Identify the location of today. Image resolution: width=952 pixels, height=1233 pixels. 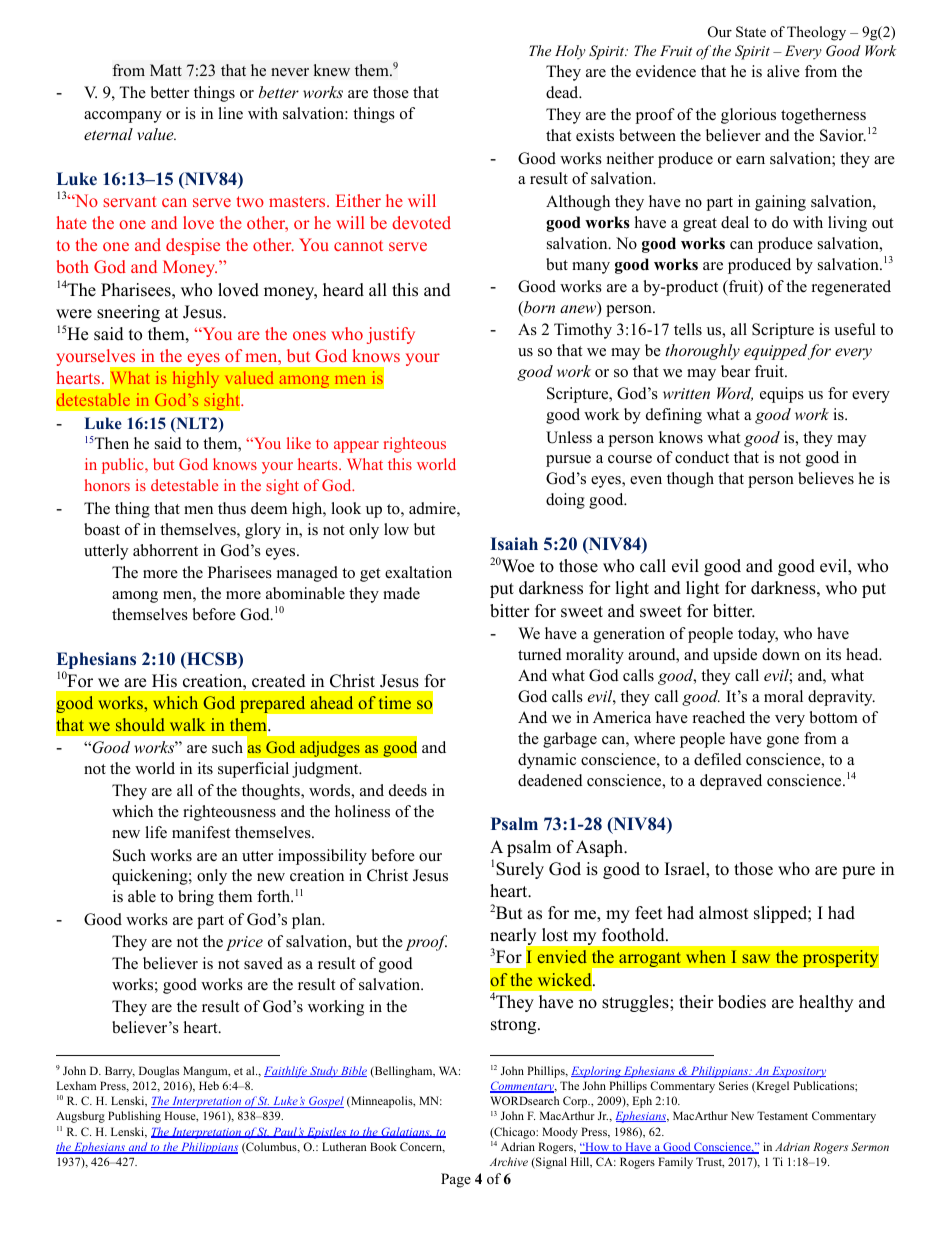
(758, 635).
